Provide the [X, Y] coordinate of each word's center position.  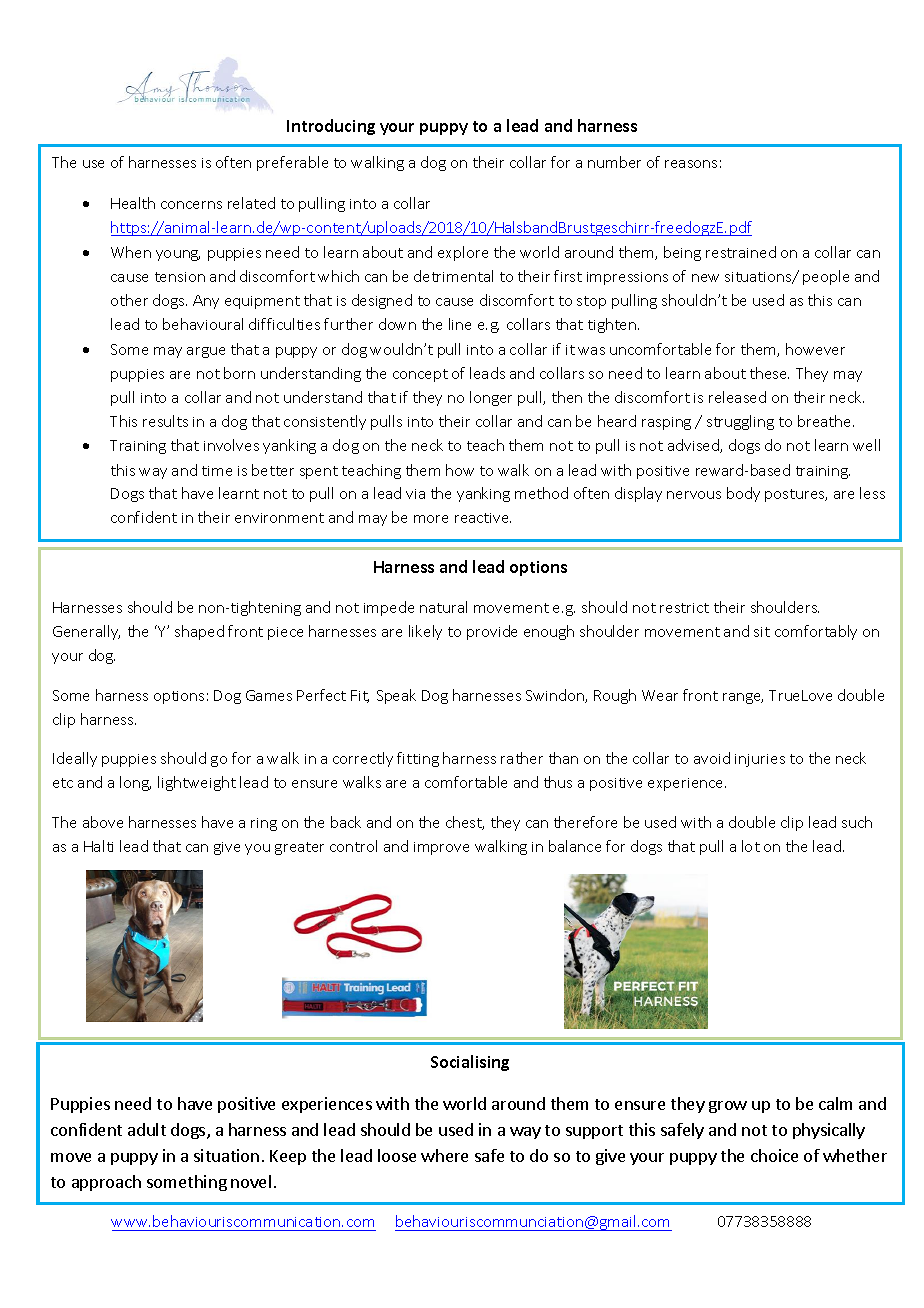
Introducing [331, 127]
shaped [199, 632]
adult [147, 1129]
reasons [691, 164]
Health [133, 203]
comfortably [816, 632]
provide [492, 632]
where [444, 1155]
